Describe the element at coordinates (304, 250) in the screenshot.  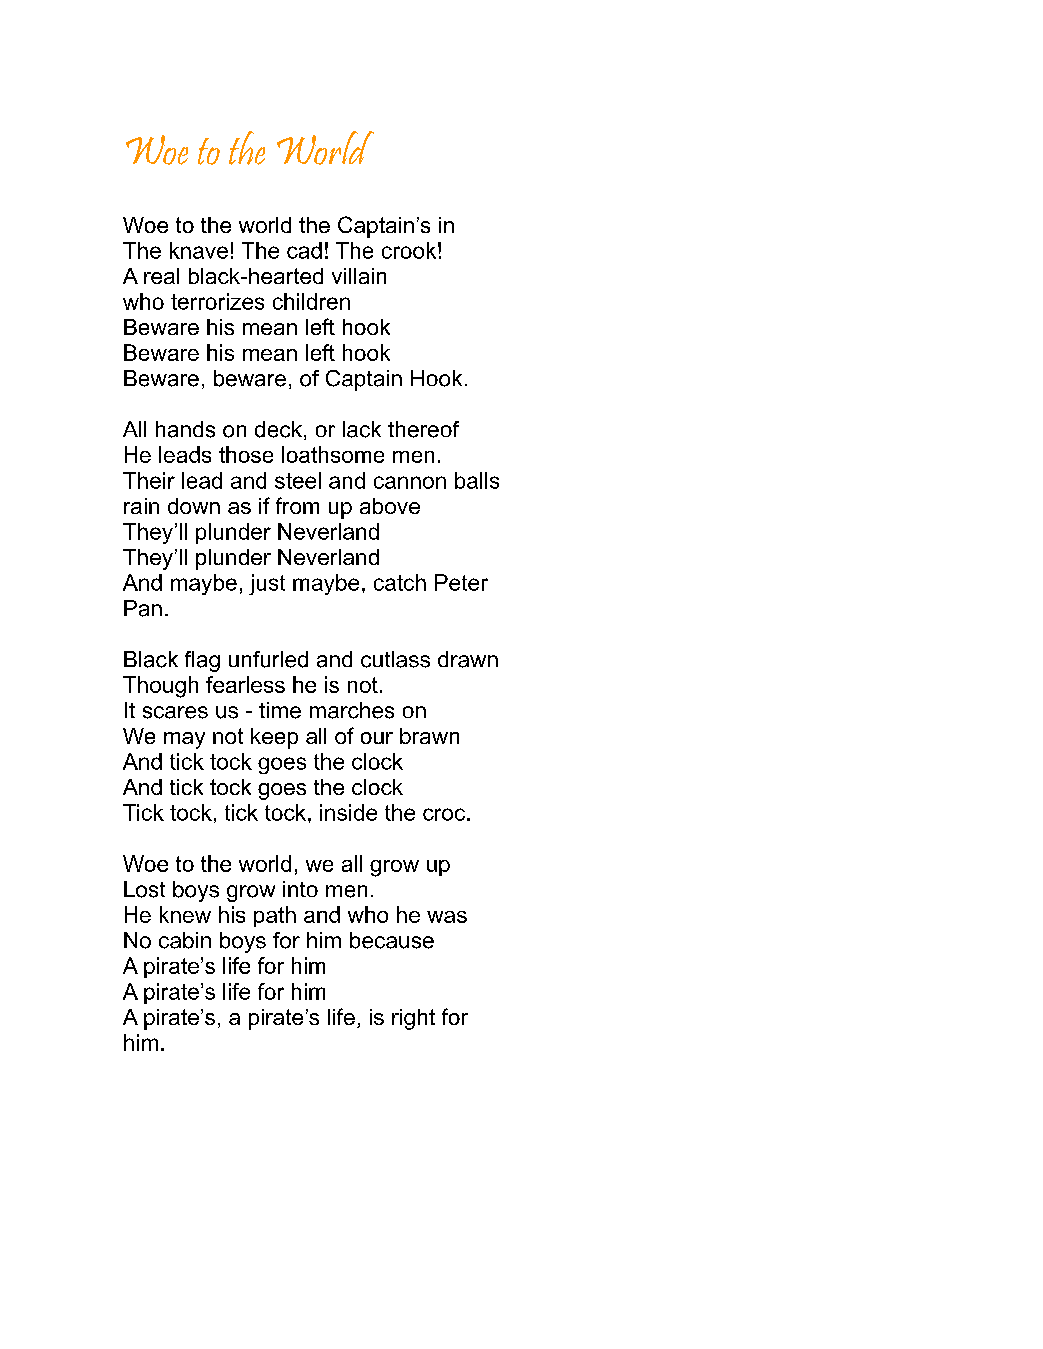
I see `cad` at that location.
